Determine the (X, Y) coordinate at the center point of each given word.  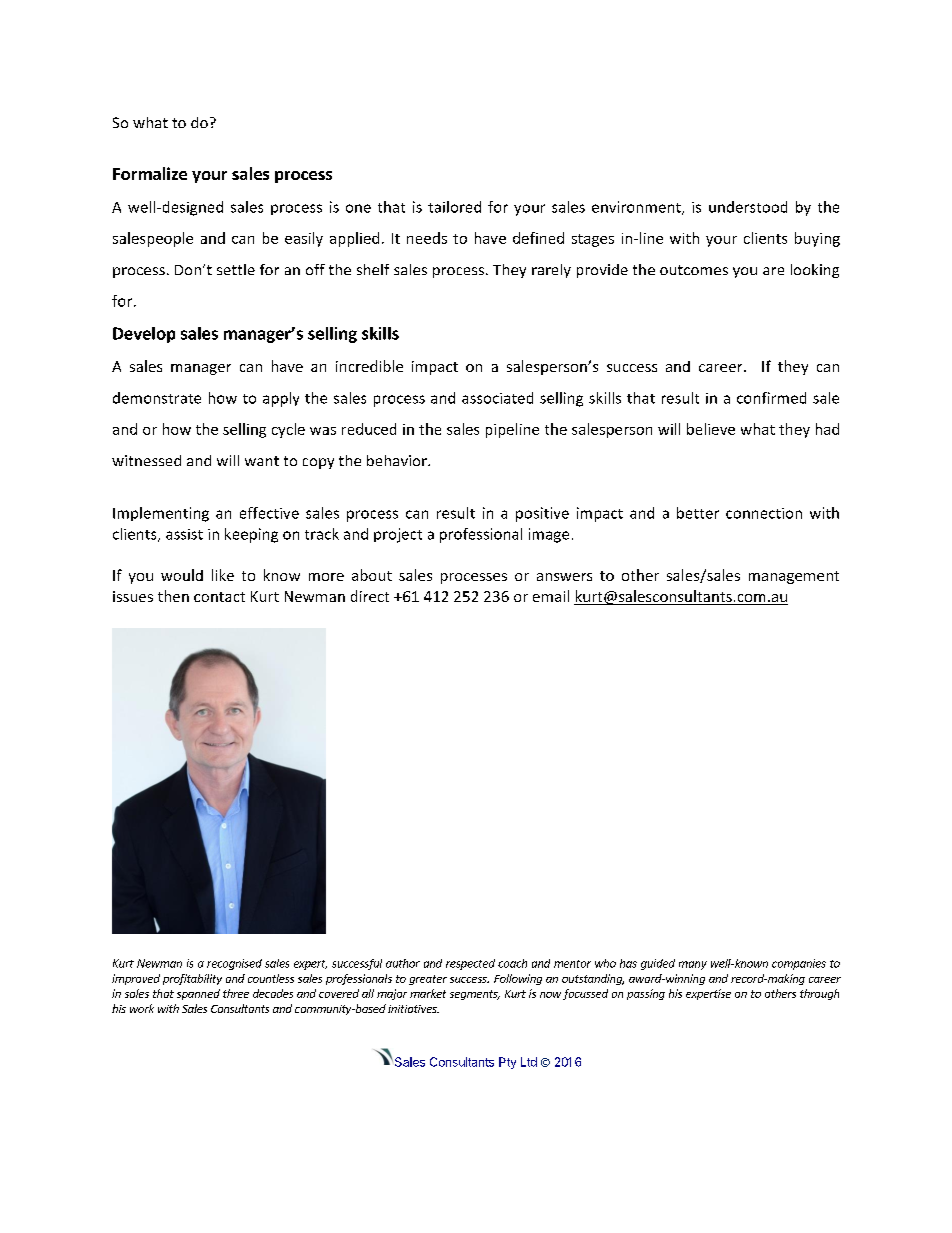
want (262, 461)
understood (748, 207)
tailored (454, 207)
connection (764, 513)
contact (219, 597)
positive (542, 514)
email (551, 596)
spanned (198, 994)
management (794, 577)
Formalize (150, 173)
